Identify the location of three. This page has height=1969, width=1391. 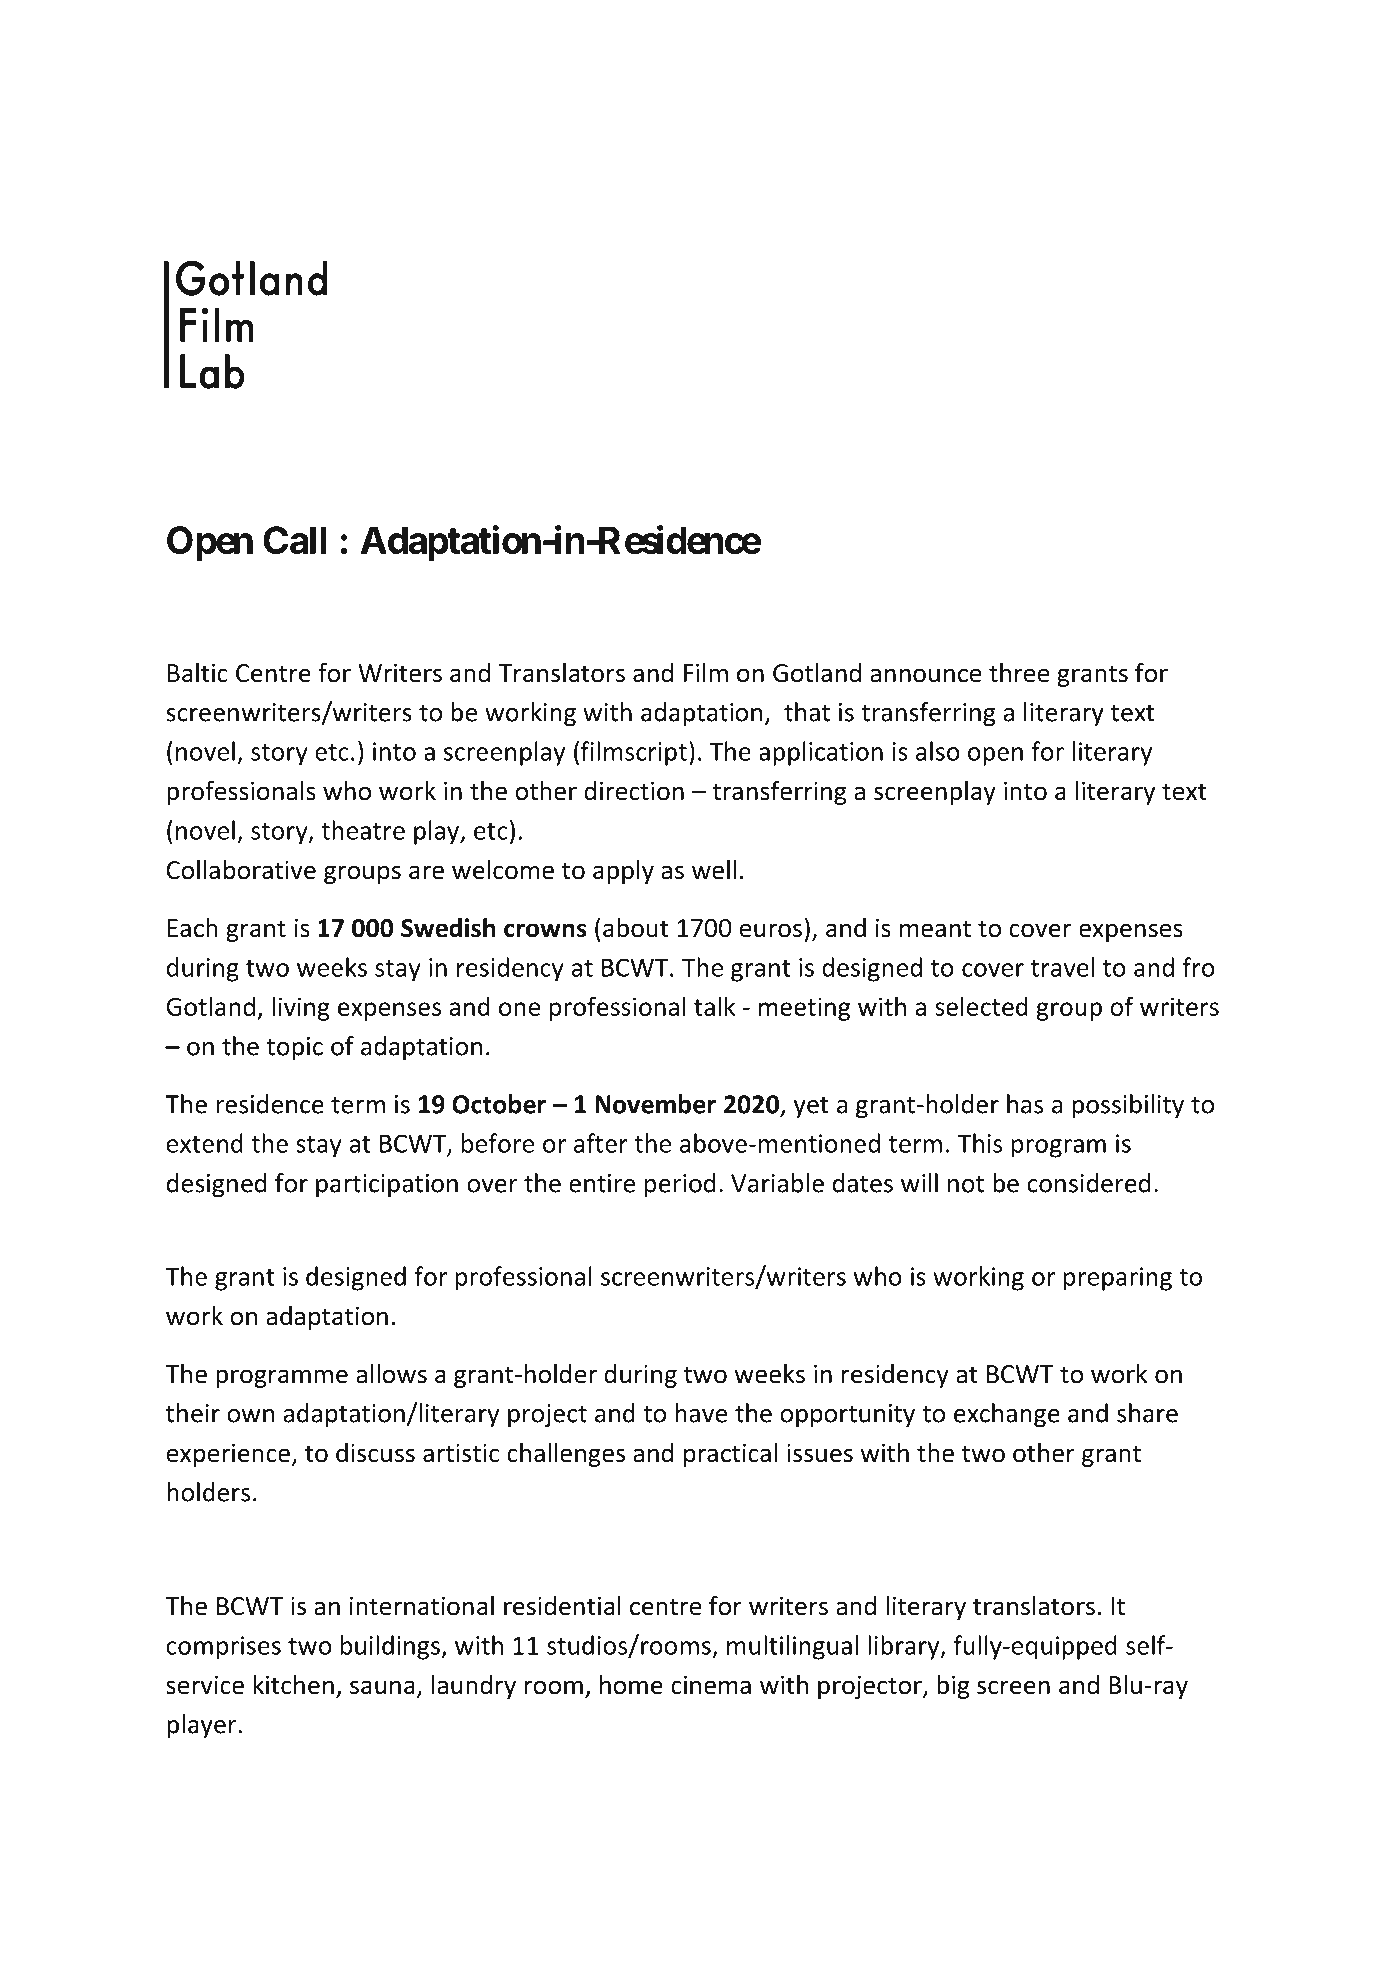
(1019, 673).
